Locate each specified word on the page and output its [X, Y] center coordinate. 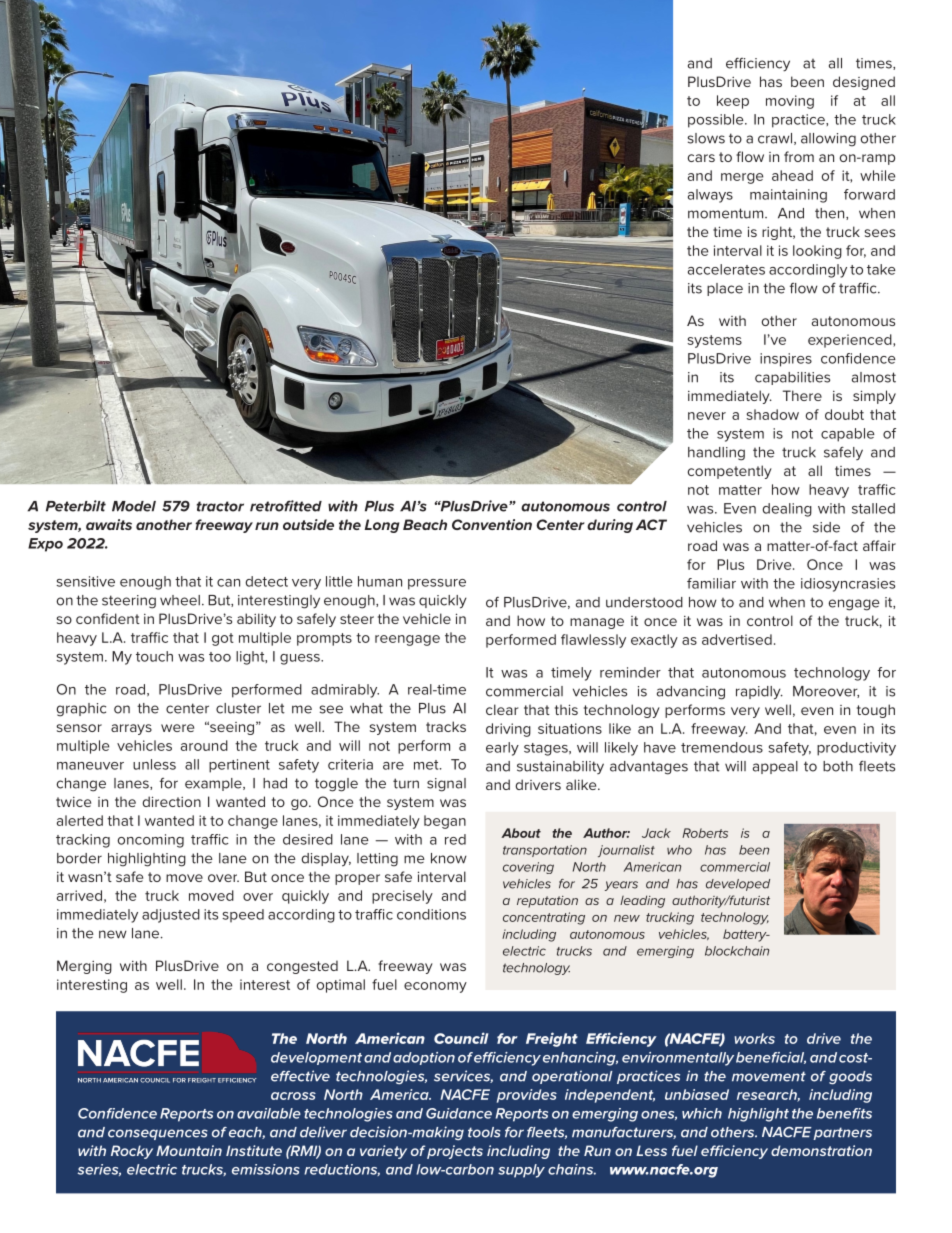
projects [455, 1152]
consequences [158, 1134]
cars [701, 158]
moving [790, 102]
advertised [737, 639]
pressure [437, 584]
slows [706, 138]
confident [108, 618]
